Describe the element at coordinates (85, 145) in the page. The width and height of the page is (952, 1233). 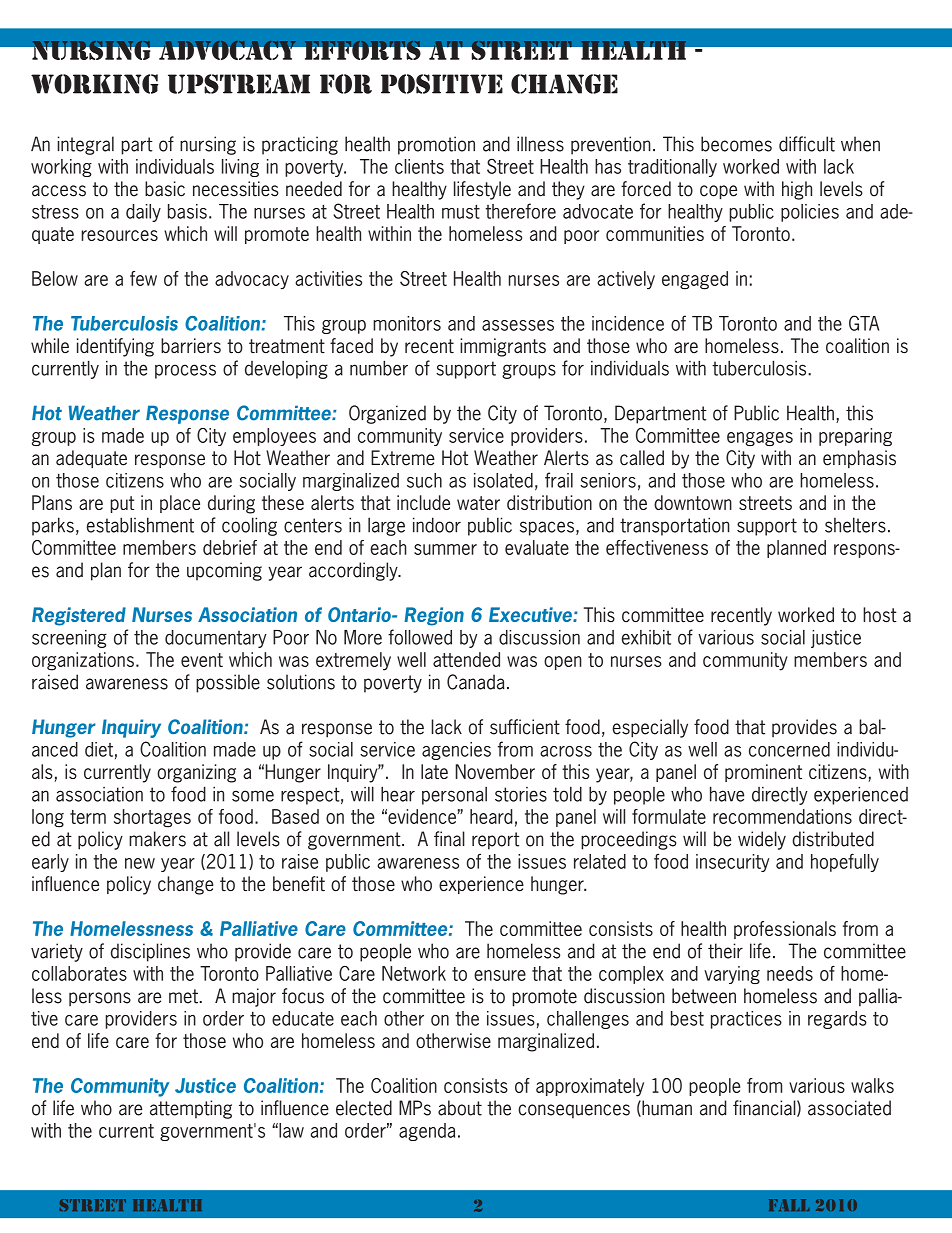
I see `integral` at that location.
